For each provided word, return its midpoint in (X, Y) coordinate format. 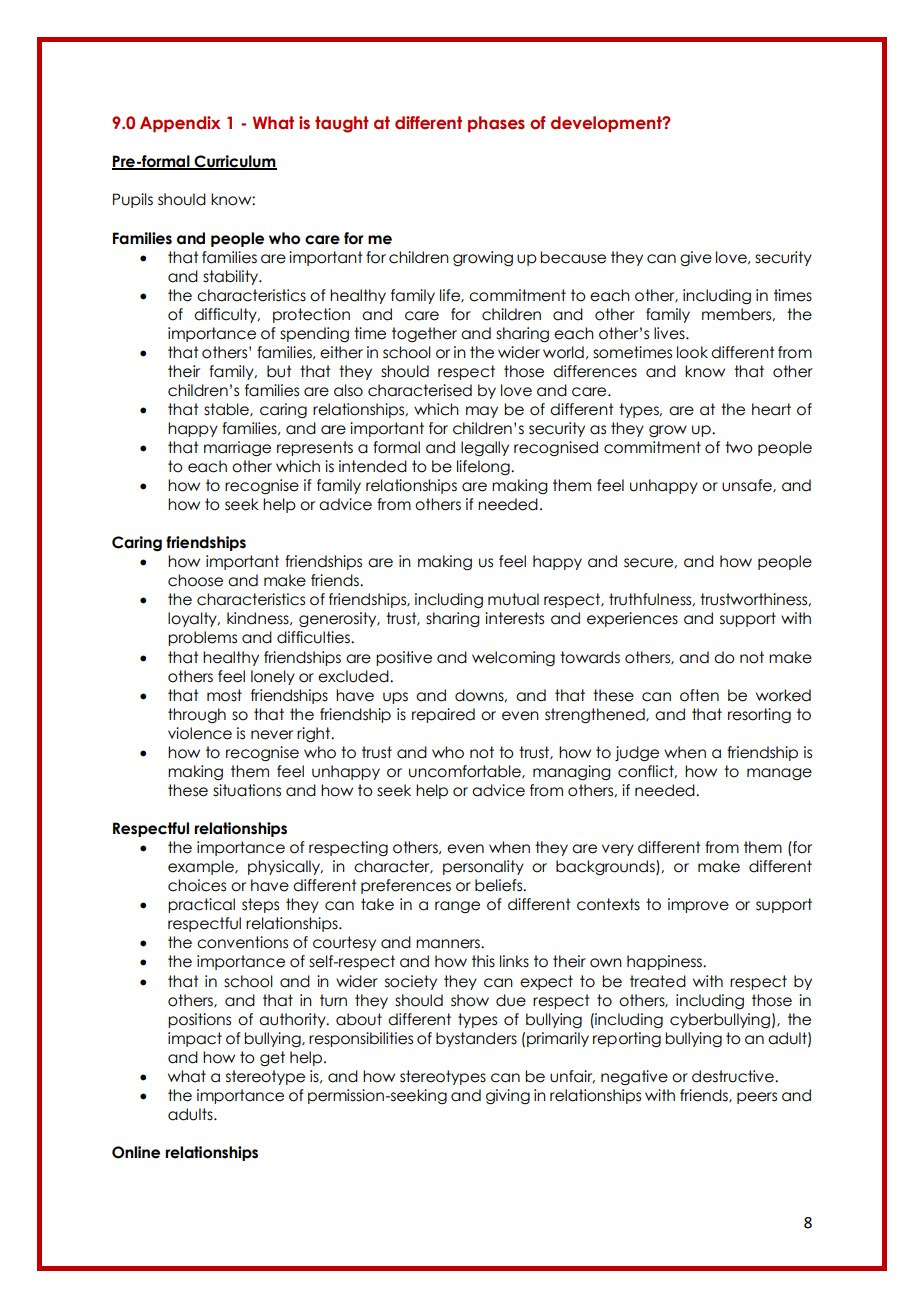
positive (404, 658)
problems (202, 638)
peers (757, 1098)
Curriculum (234, 162)
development (607, 124)
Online (136, 1152)
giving (508, 1097)
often (699, 695)
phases (496, 124)
